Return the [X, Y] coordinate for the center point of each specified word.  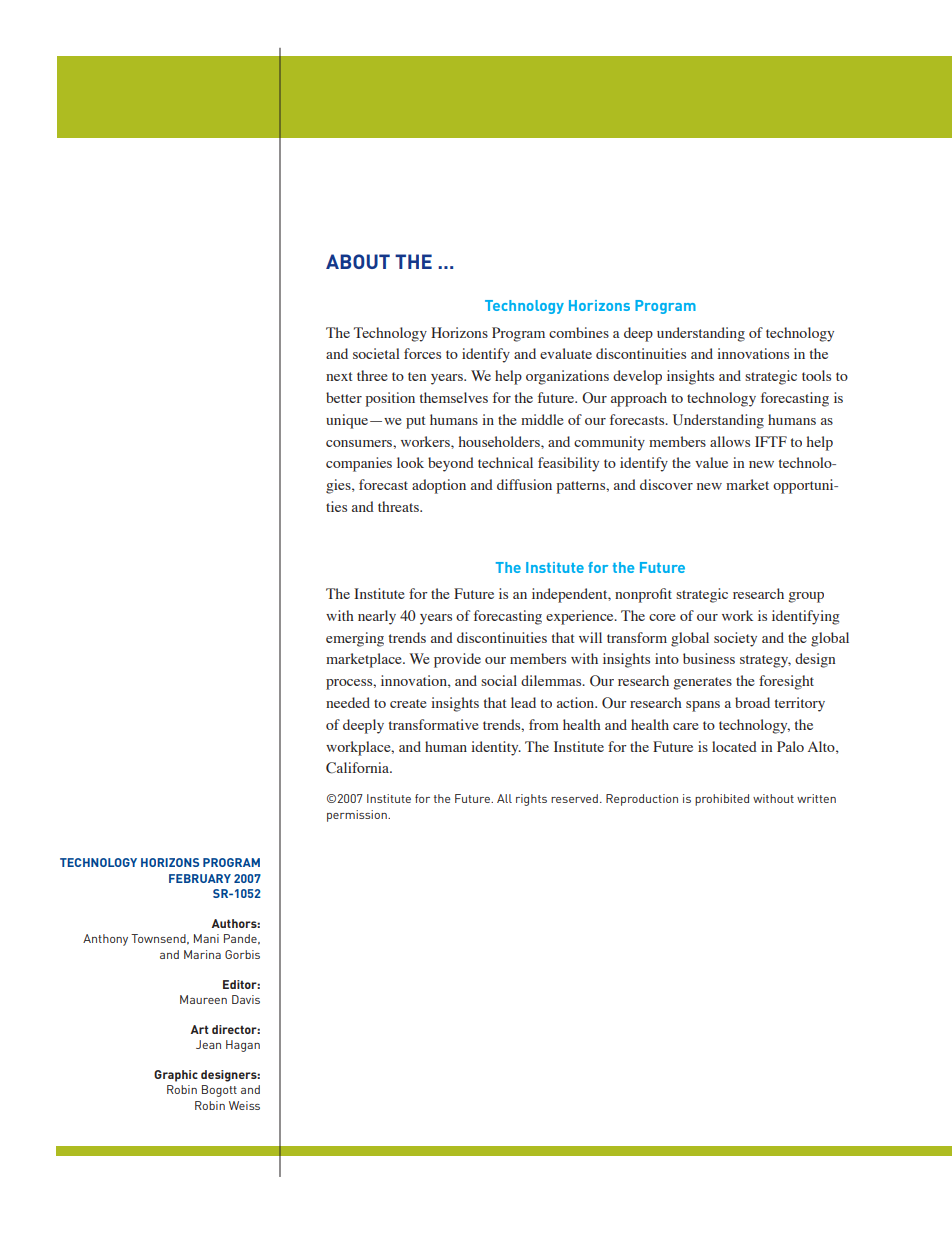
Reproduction [642, 800]
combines [579, 332]
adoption [439, 486]
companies [359, 464]
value [711, 462]
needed [348, 702]
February [200, 878]
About [358, 261]
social [499, 680]
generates [703, 683]
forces [422, 353]
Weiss [244, 1105]
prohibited [722, 800]
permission [358, 816]
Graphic [176, 1076]
